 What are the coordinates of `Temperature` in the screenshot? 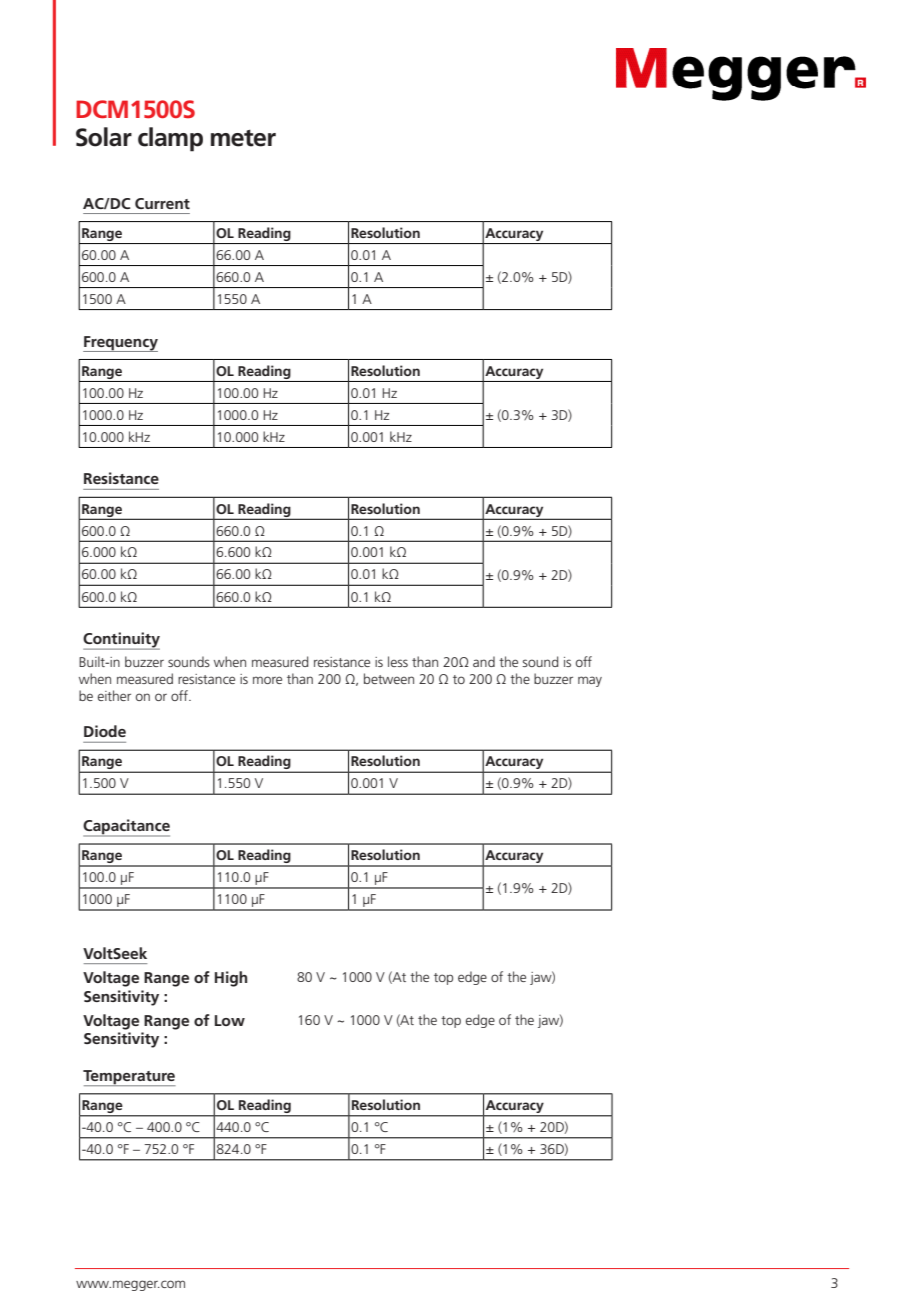 It's located at (129, 1078).
